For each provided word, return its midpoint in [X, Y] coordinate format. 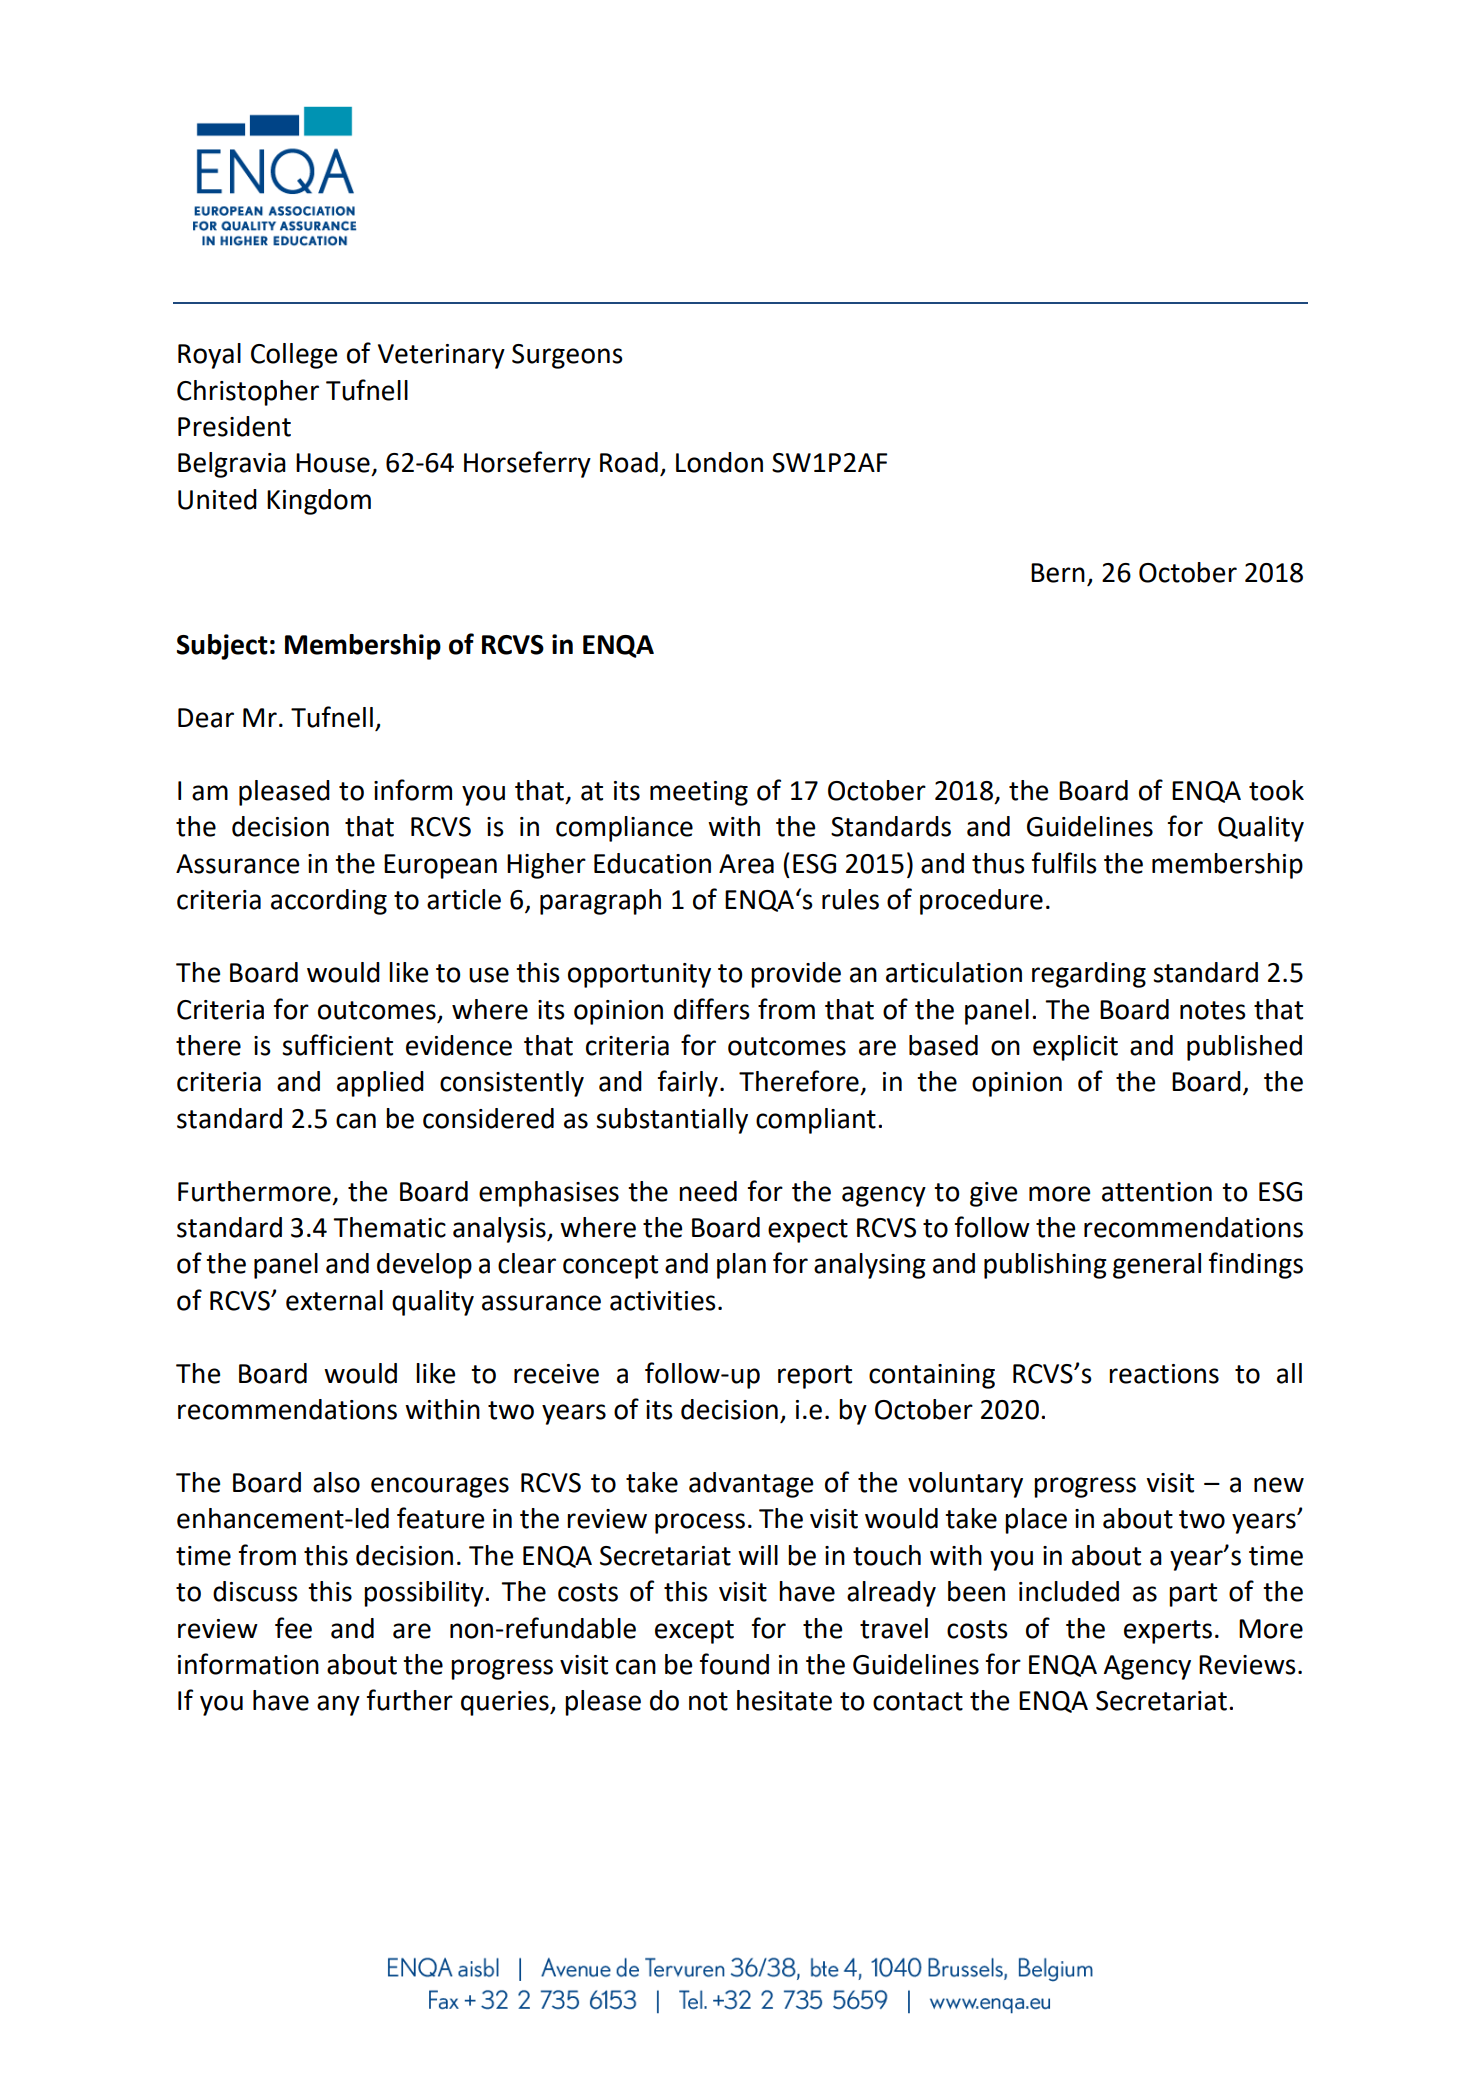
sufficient [337, 1045]
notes [1213, 1010]
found [734, 1664]
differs [712, 1009]
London [719, 462]
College [294, 356]
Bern [1058, 573]
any [338, 1705]
